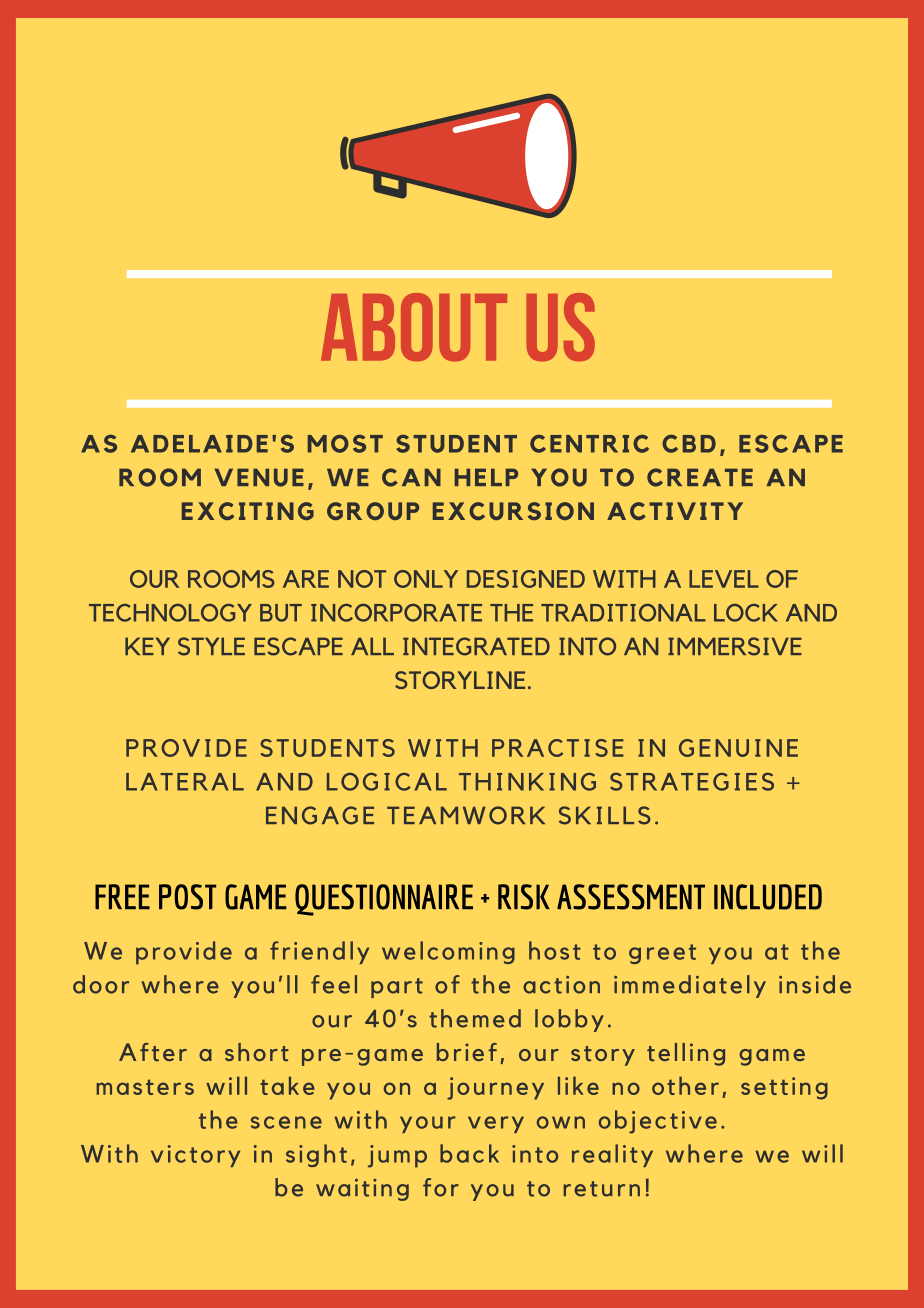 This page has height=1308, width=924. What do you see at coordinates (195, 1156) in the page?
I see `victory` at bounding box center [195, 1156].
